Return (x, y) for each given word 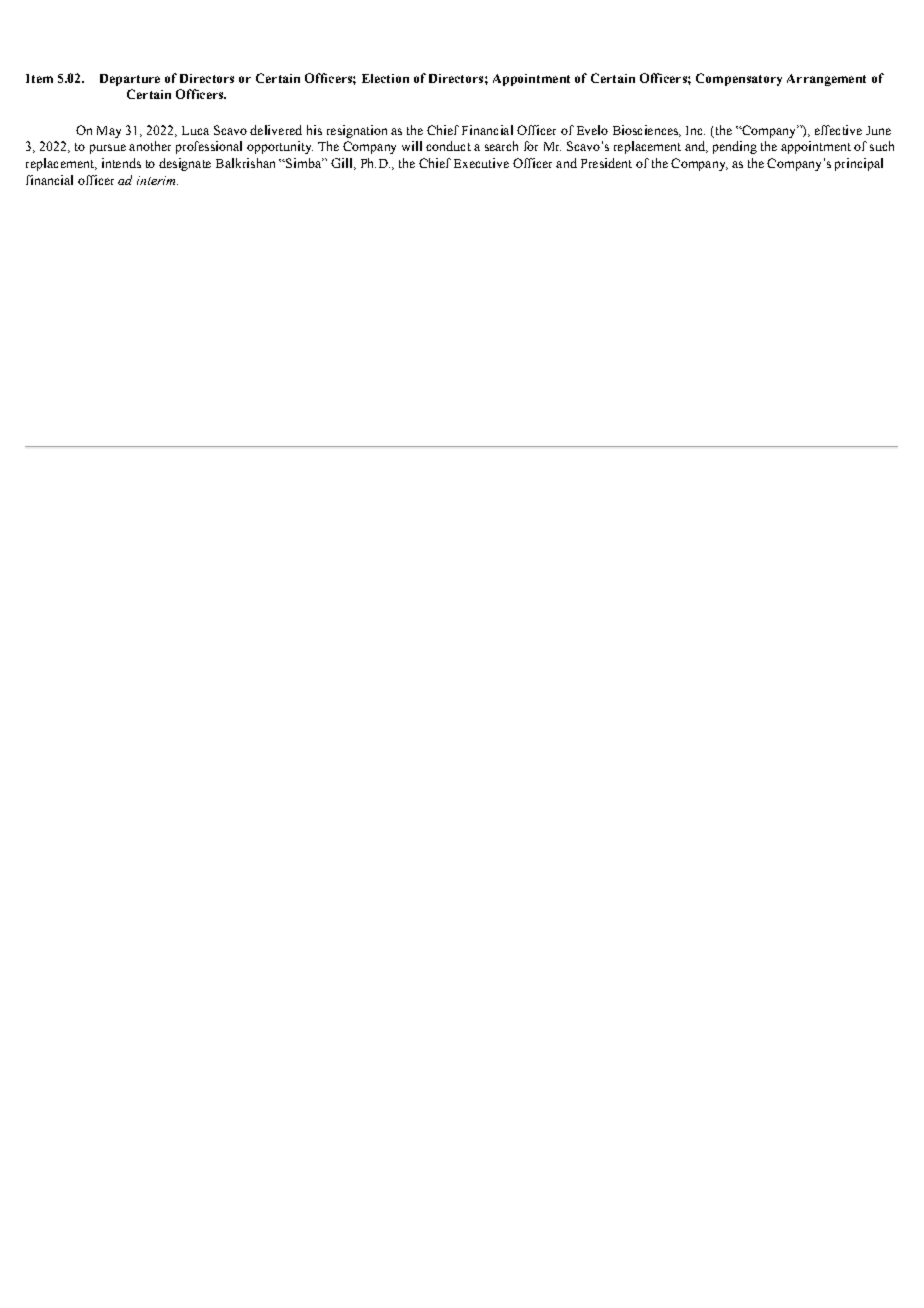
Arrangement (826, 80)
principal (859, 164)
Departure (130, 80)
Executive (481, 163)
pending (735, 147)
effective (838, 130)
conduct (448, 146)
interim (157, 180)
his (314, 130)
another (150, 146)
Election (385, 78)
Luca (195, 130)
